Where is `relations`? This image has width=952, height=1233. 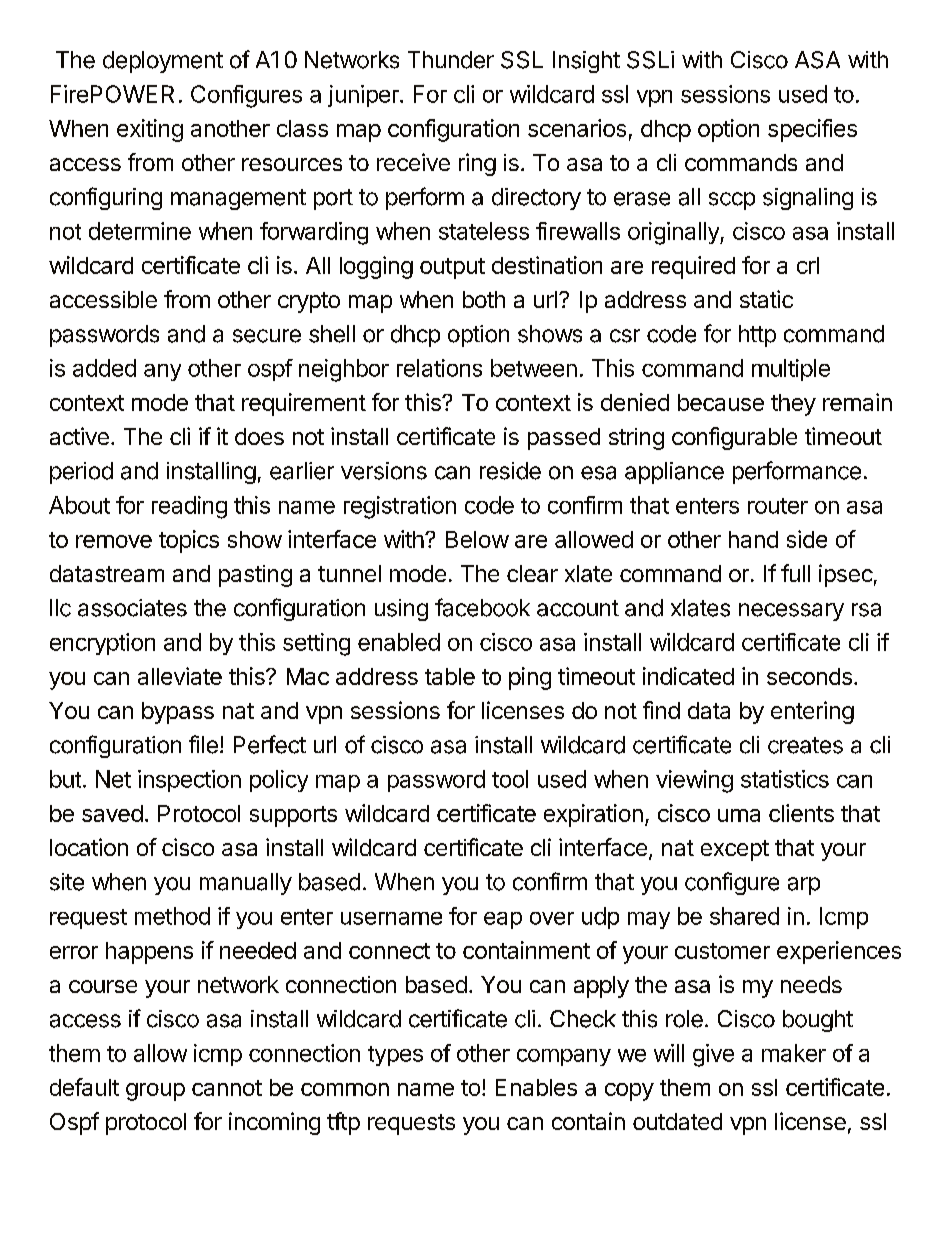 relations is located at coordinates (439, 368).
